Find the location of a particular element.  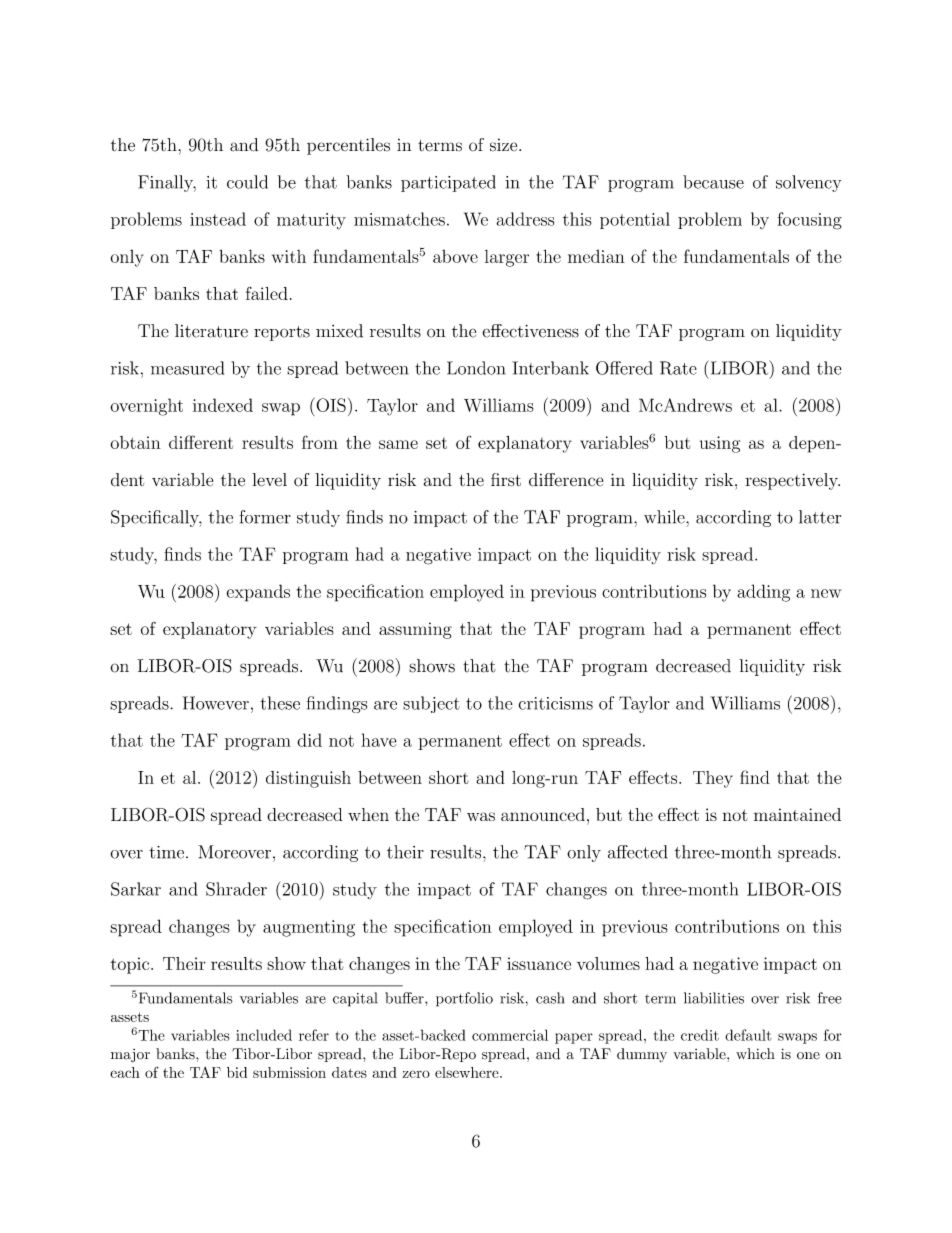

London is located at coordinates (476, 368).
